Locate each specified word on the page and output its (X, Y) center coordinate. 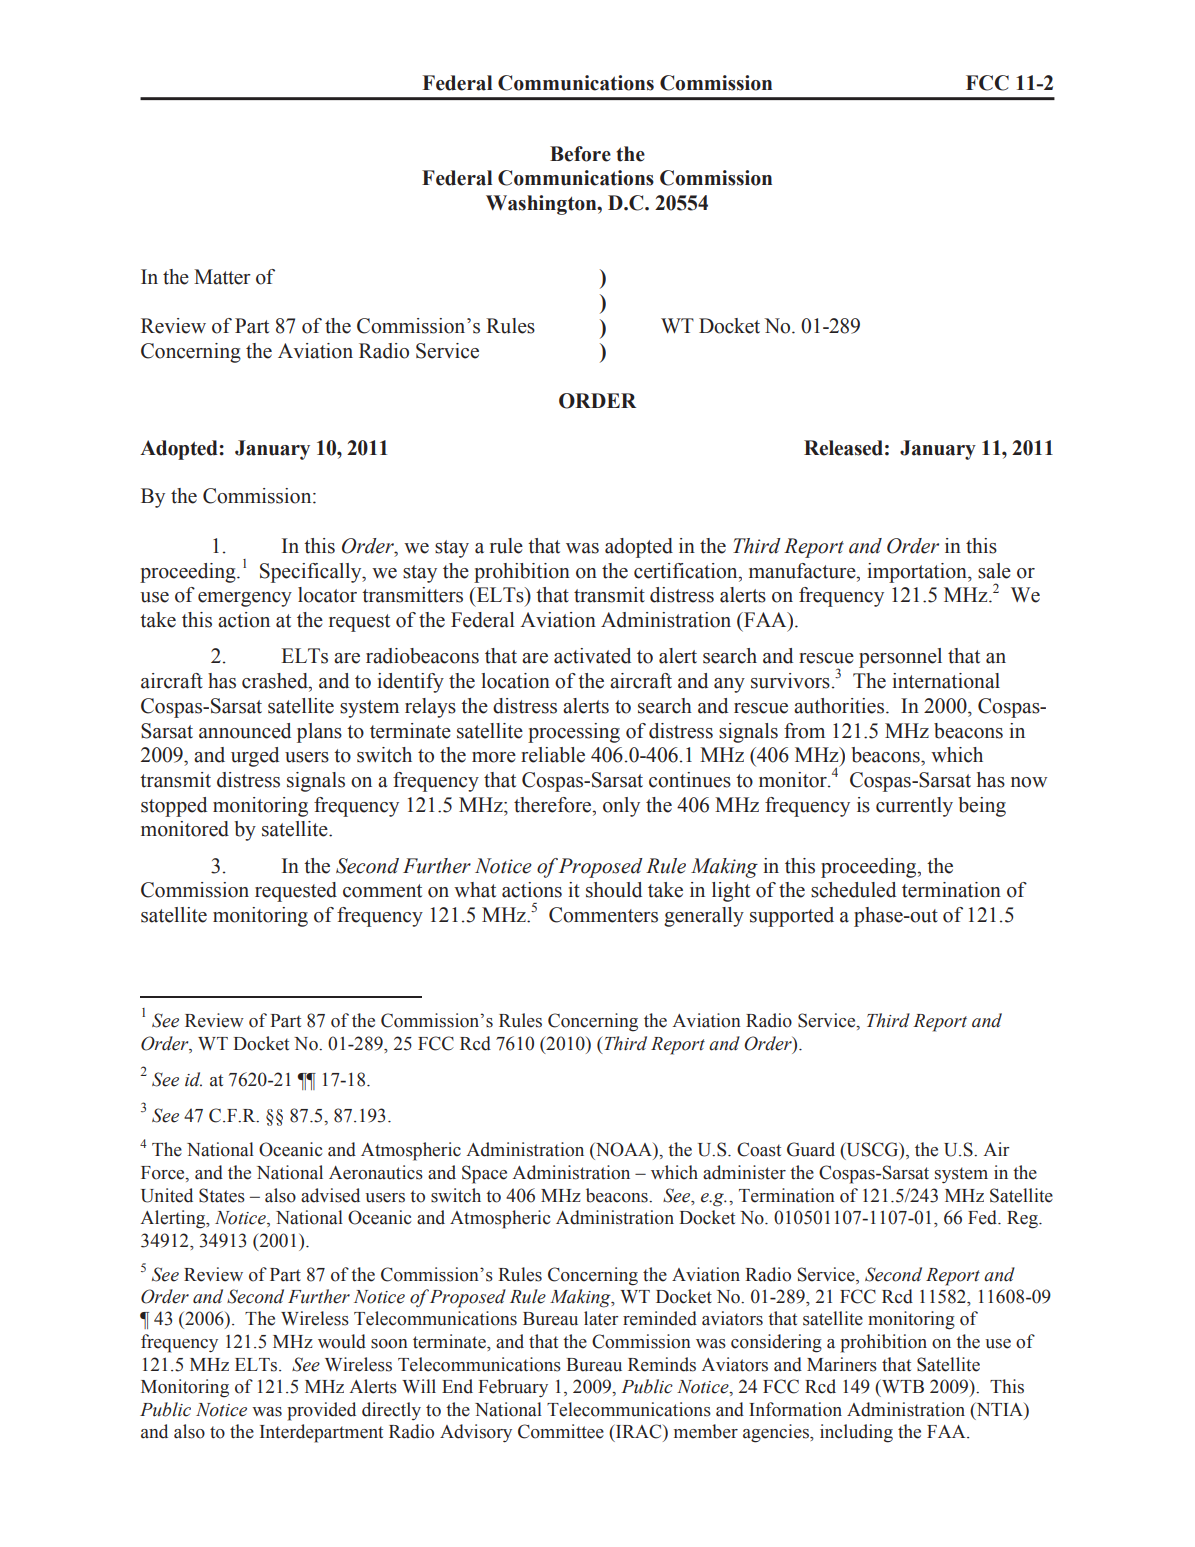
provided (321, 1411)
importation (918, 573)
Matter (222, 277)
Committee (561, 1431)
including (856, 1433)
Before (580, 154)
